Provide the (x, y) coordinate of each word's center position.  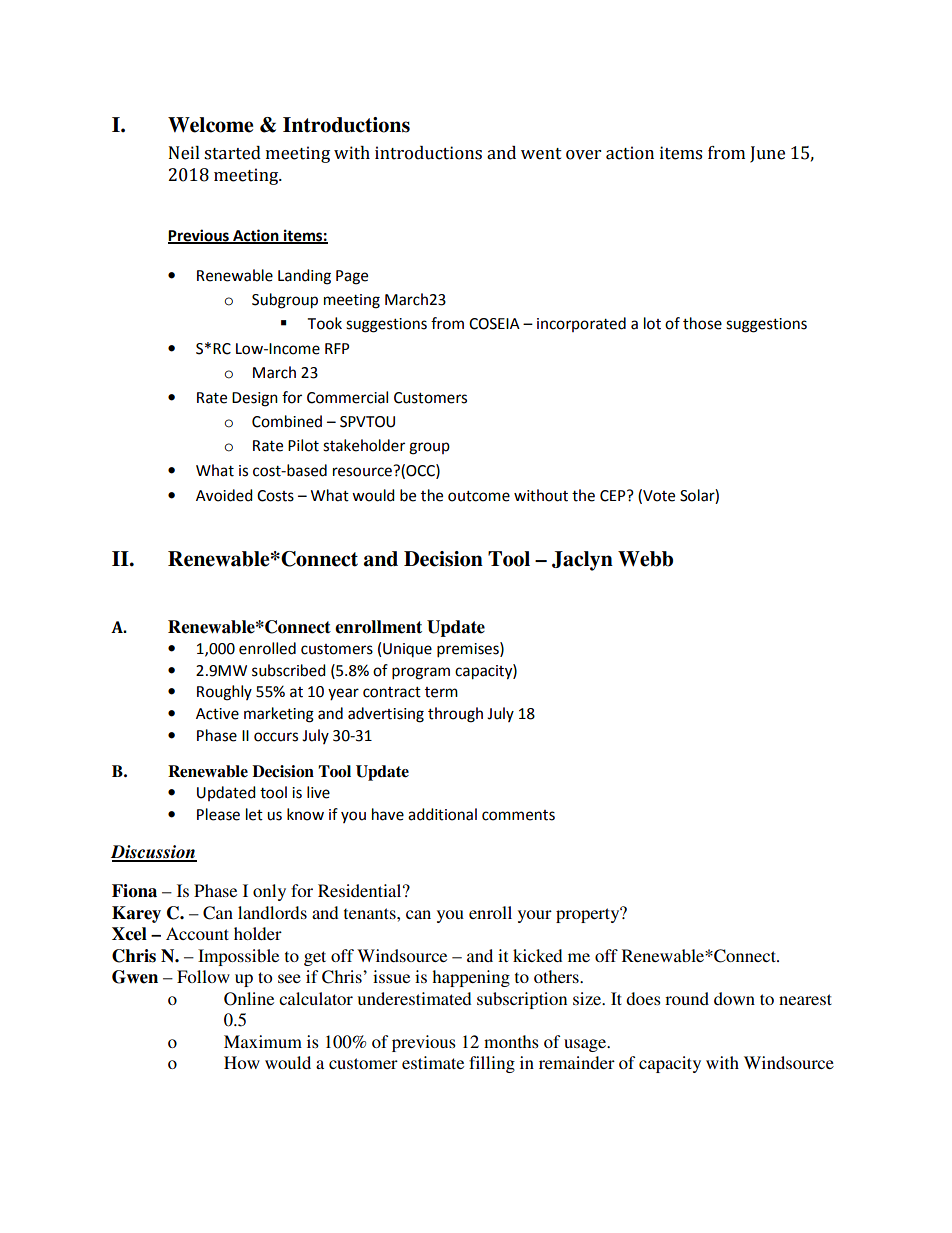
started (232, 153)
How (242, 1062)
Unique (407, 650)
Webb (645, 559)
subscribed (289, 670)
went (541, 154)
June (767, 154)
